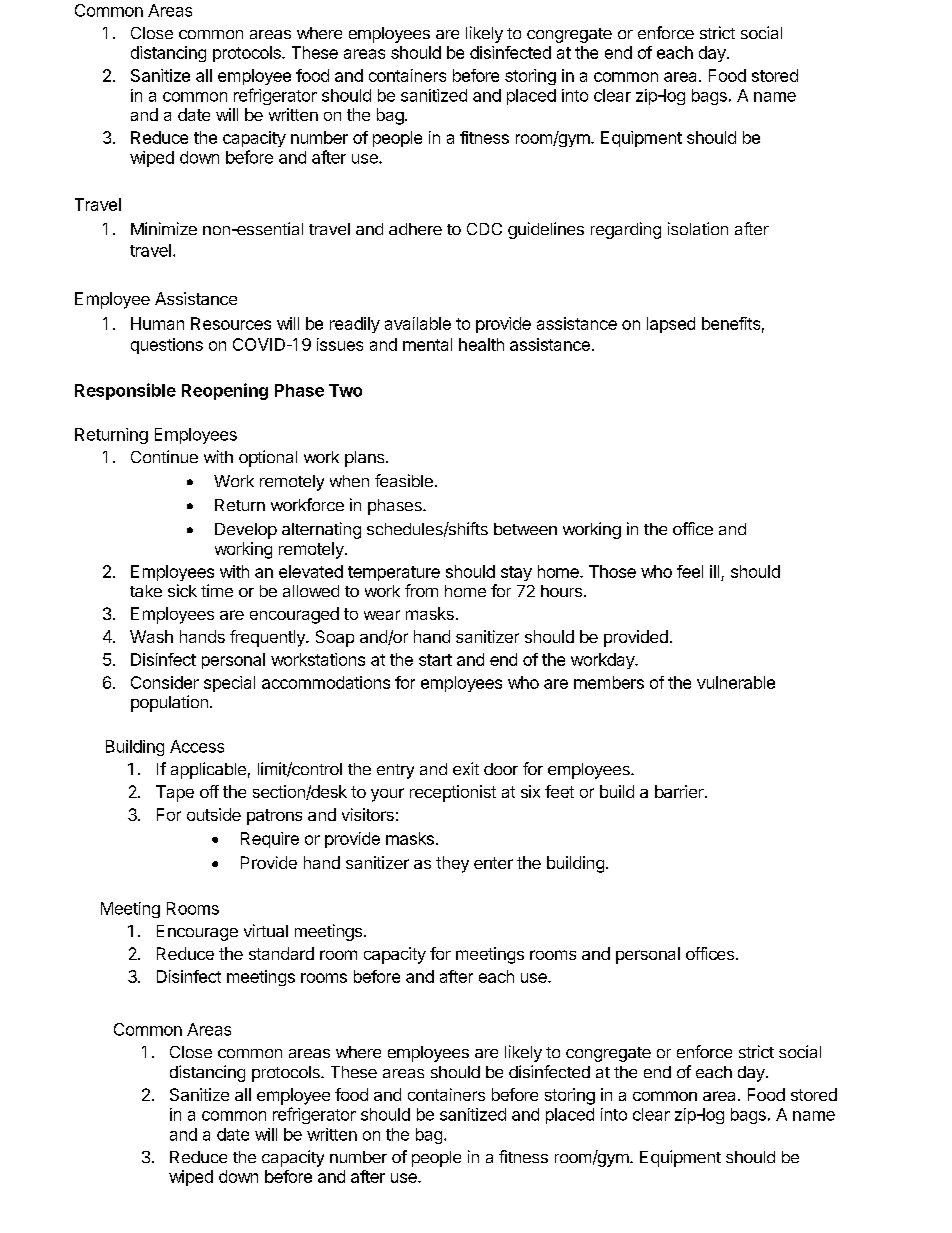 The height and width of the screenshot is (1233, 952). I want to click on from, so click(421, 590).
